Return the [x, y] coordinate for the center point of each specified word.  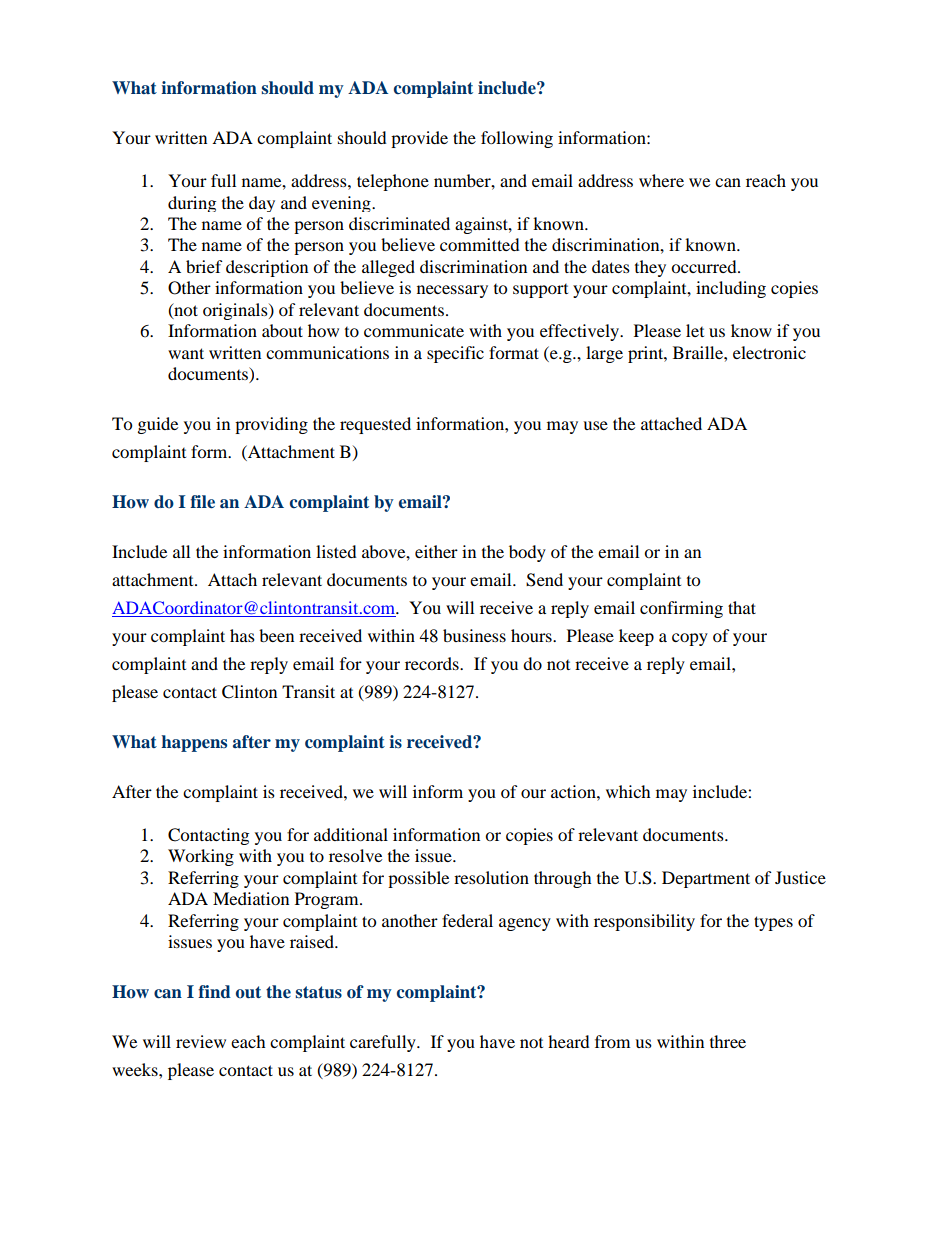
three [728, 1041]
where [661, 180]
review [201, 1041]
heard [569, 1041]
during [192, 204]
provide [419, 139]
